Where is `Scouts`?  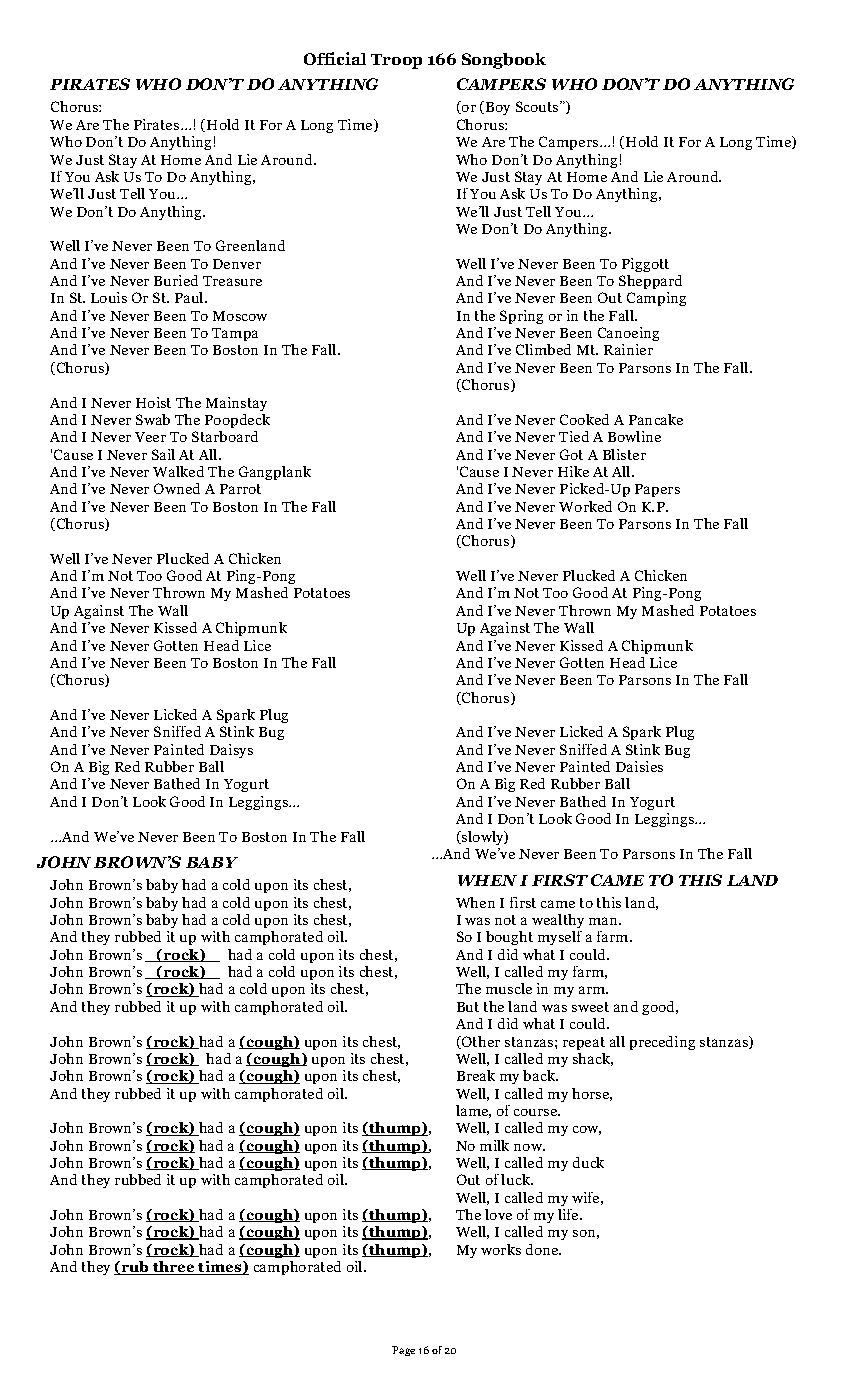
Scouts is located at coordinates (538, 106).
